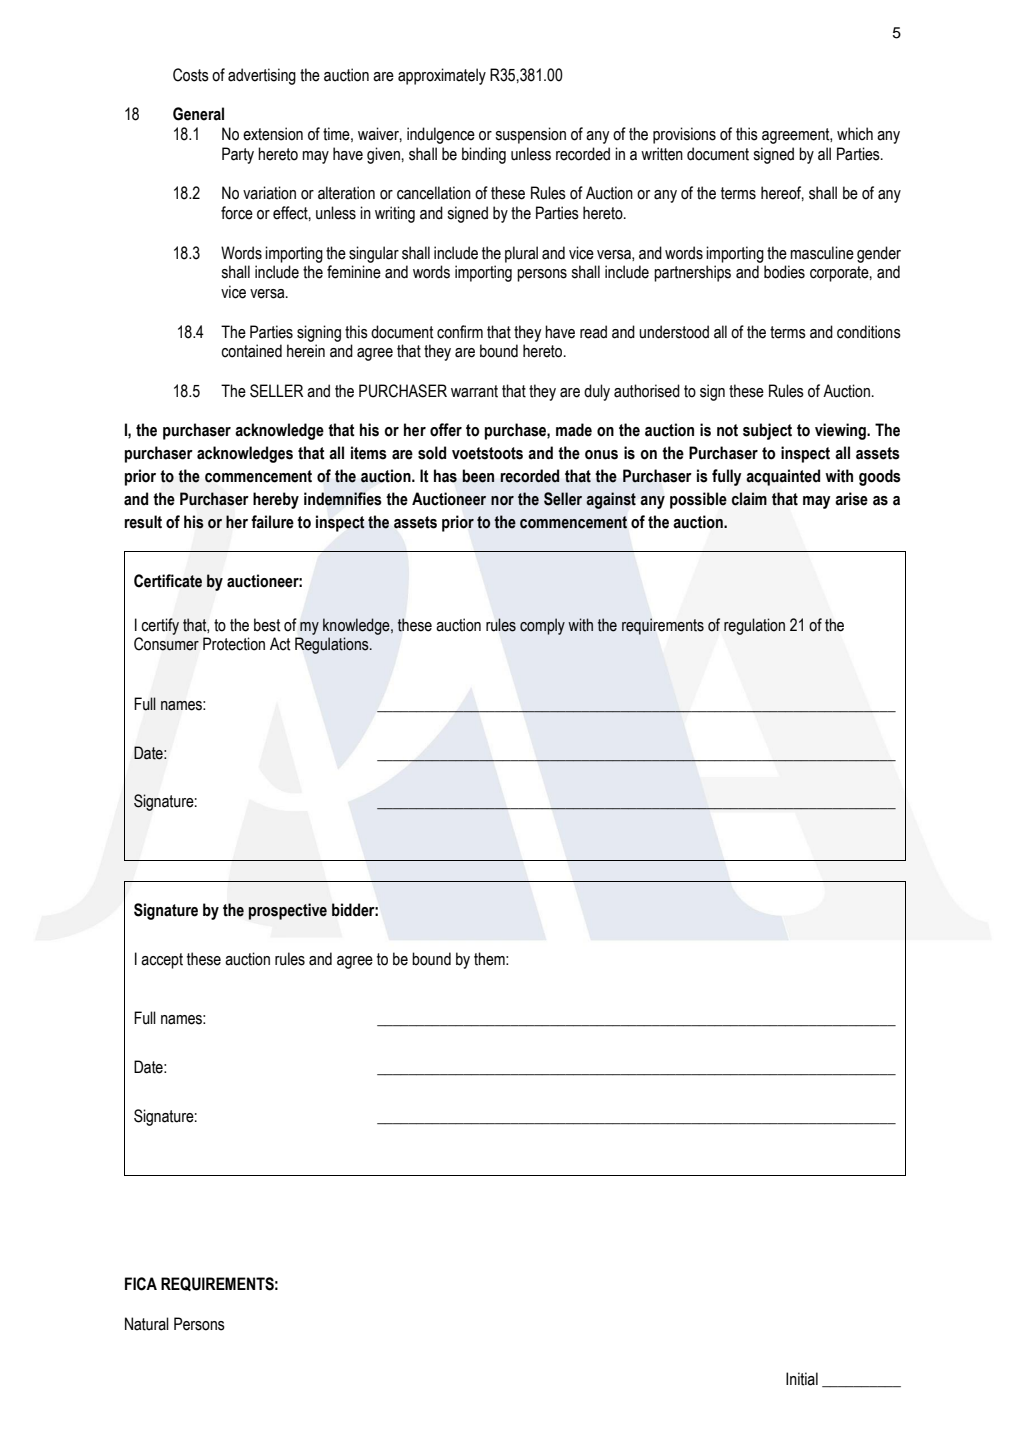 This image has width=1025, height=1450. I want to click on Initial, so click(802, 1379).
